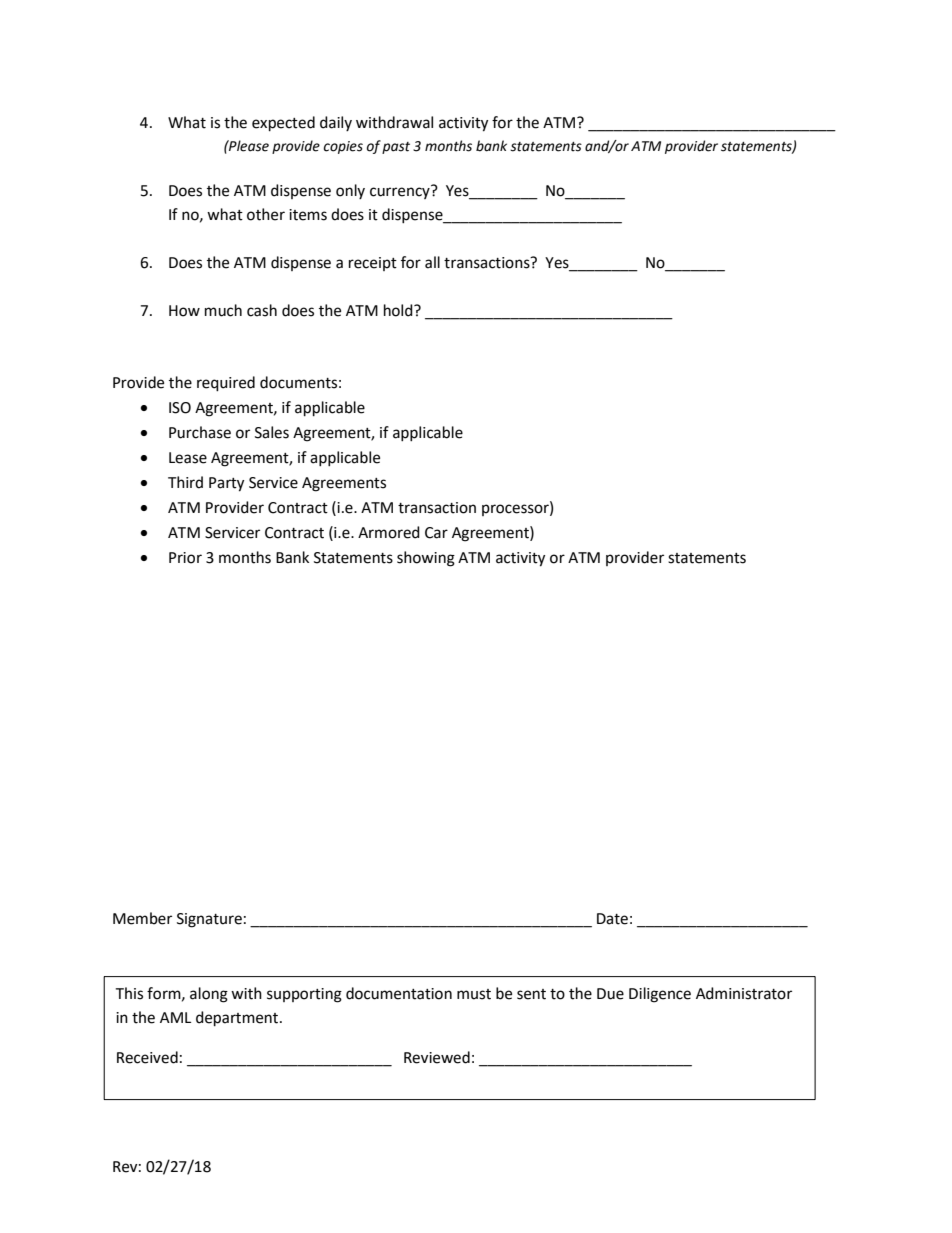 The image size is (952, 1233). Describe the element at coordinates (437, 1057) in the screenshot. I see `Reviewed` at that location.
